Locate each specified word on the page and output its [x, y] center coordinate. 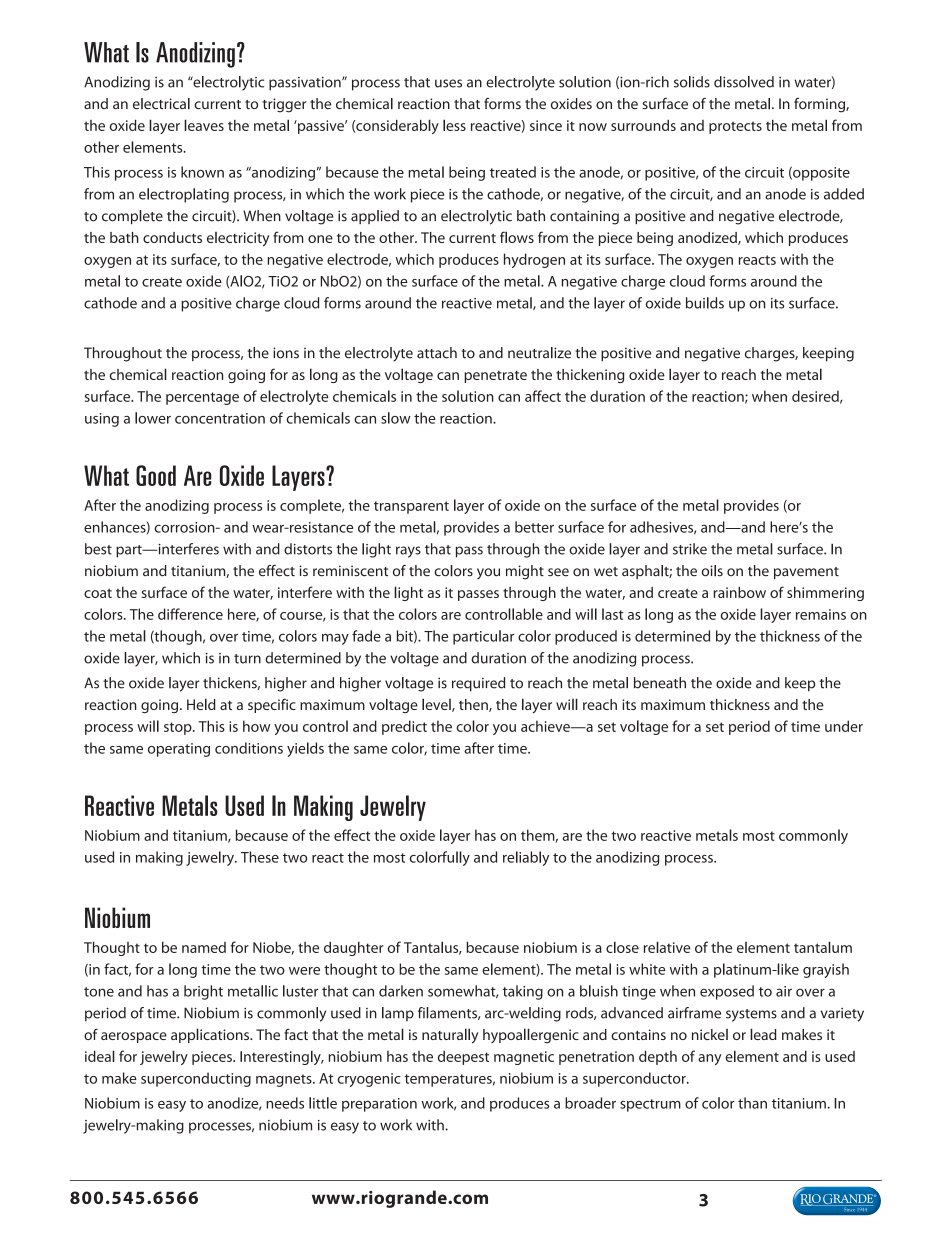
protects [735, 127]
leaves [204, 125]
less [454, 125]
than [752, 1103]
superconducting [196, 1079]
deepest [463, 1057]
